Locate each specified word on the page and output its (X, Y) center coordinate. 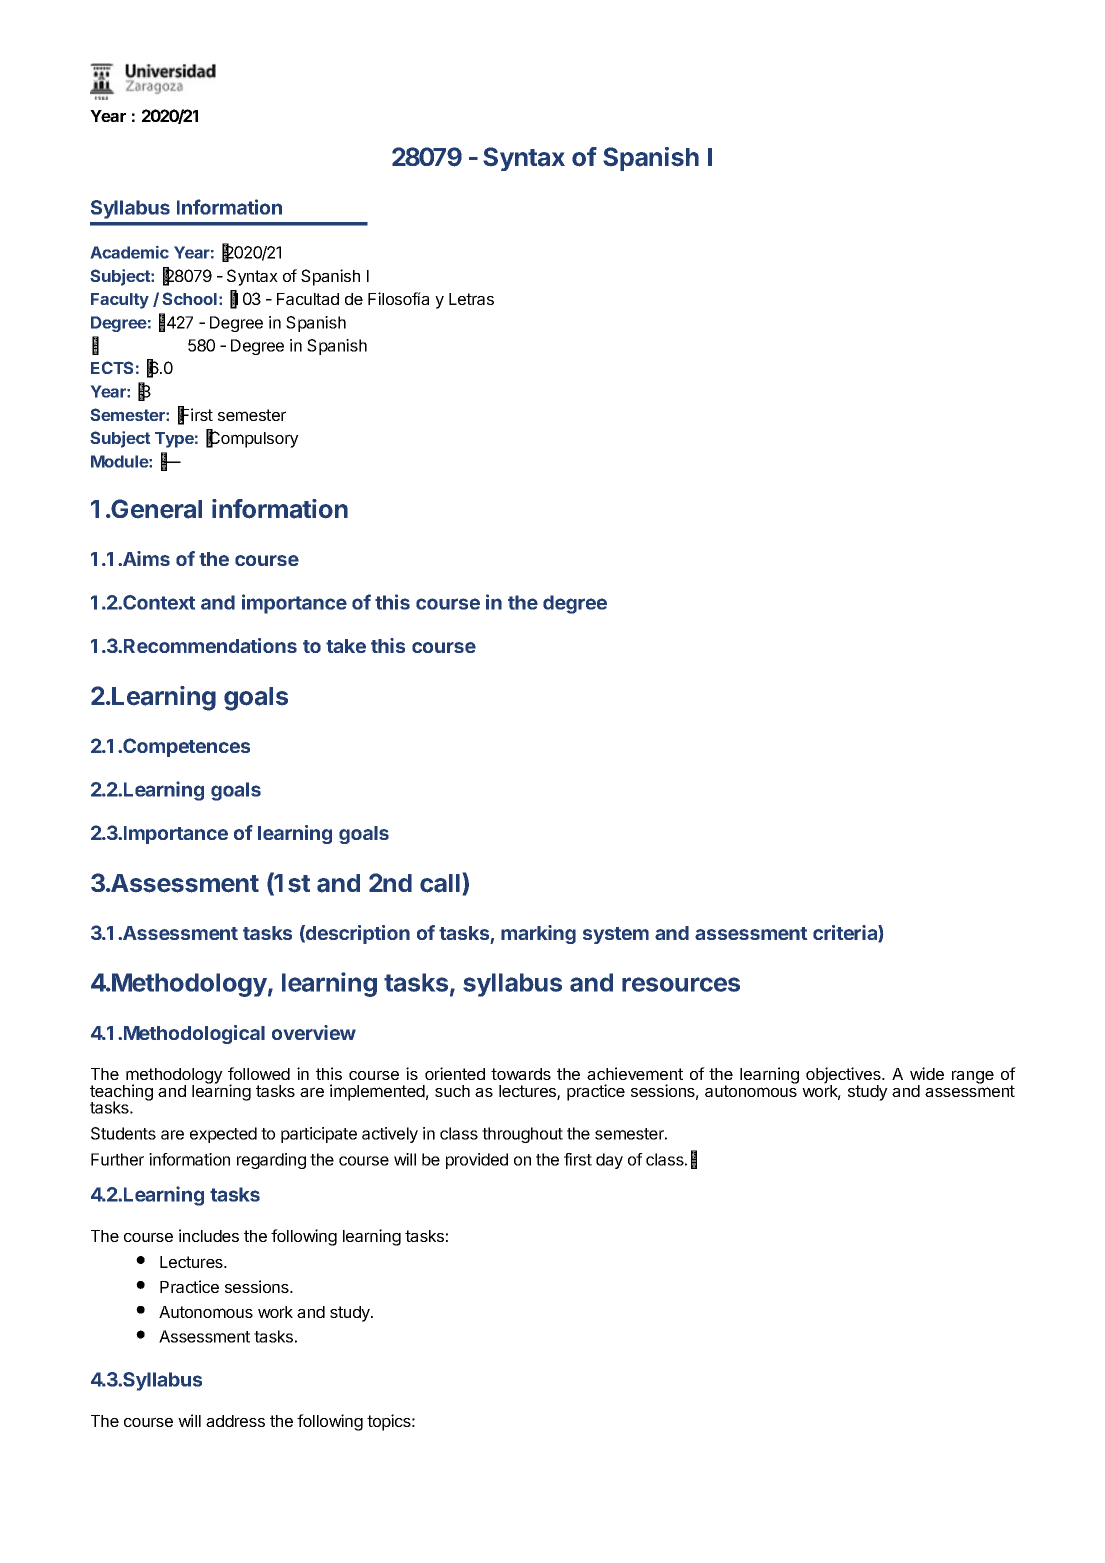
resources (681, 984)
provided (477, 1161)
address (235, 1421)
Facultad (308, 299)
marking (538, 934)
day (609, 1161)
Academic (130, 252)
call (440, 883)
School (189, 298)
